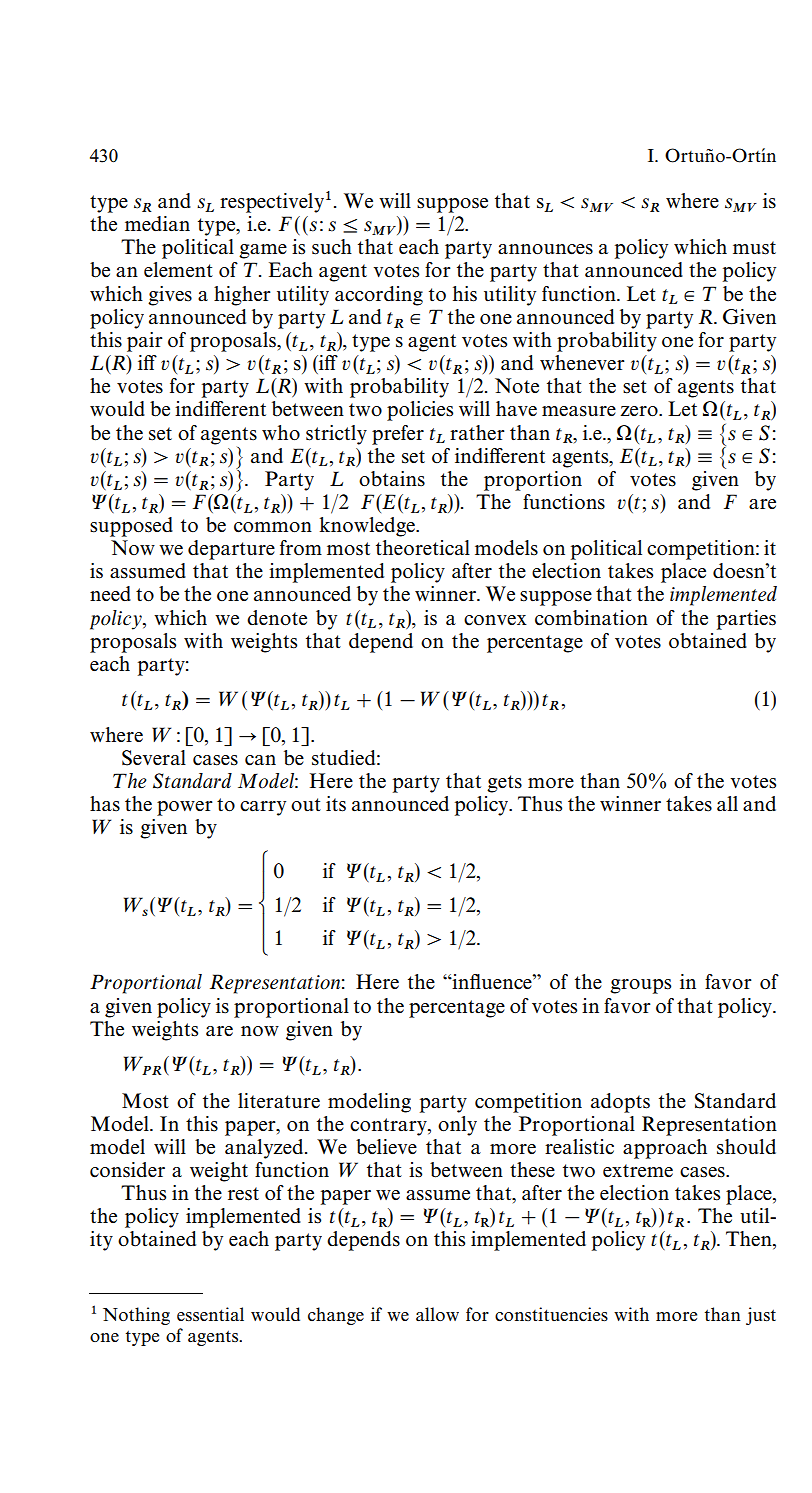  I want to click on Then, so click(750, 1240).
